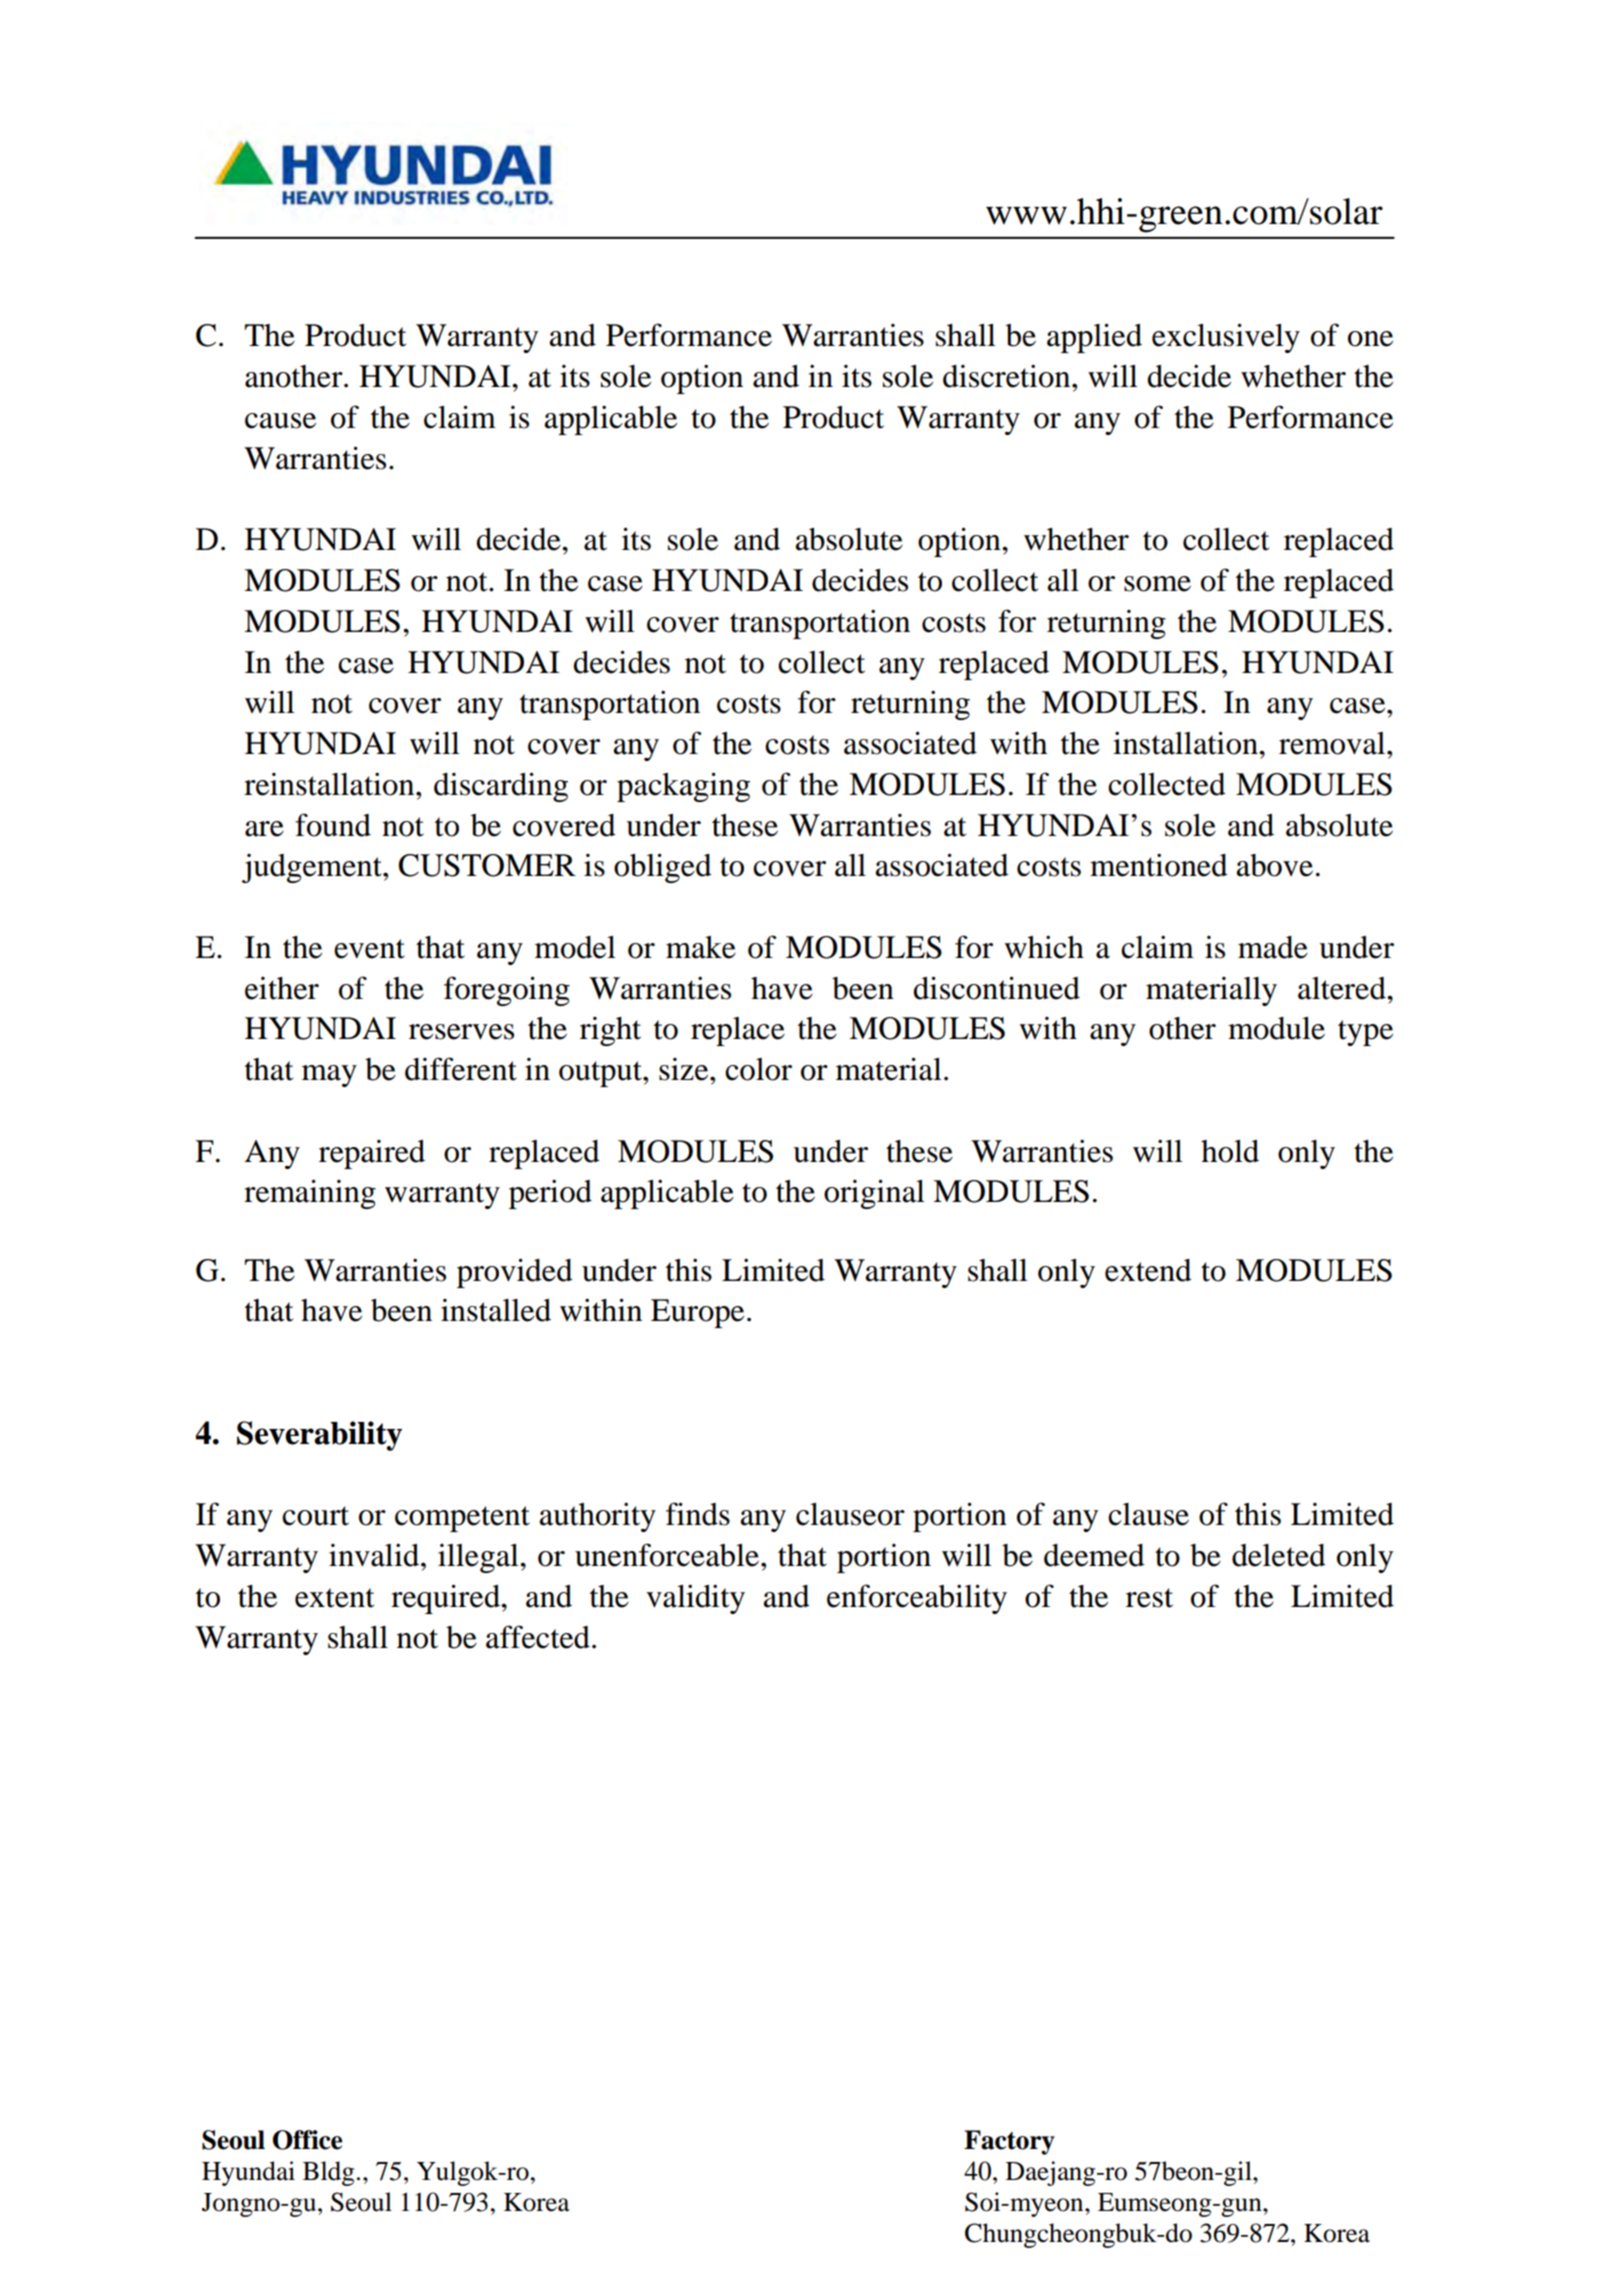  Describe the element at coordinates (874, 1194) in the page. I see `original` at that location.
